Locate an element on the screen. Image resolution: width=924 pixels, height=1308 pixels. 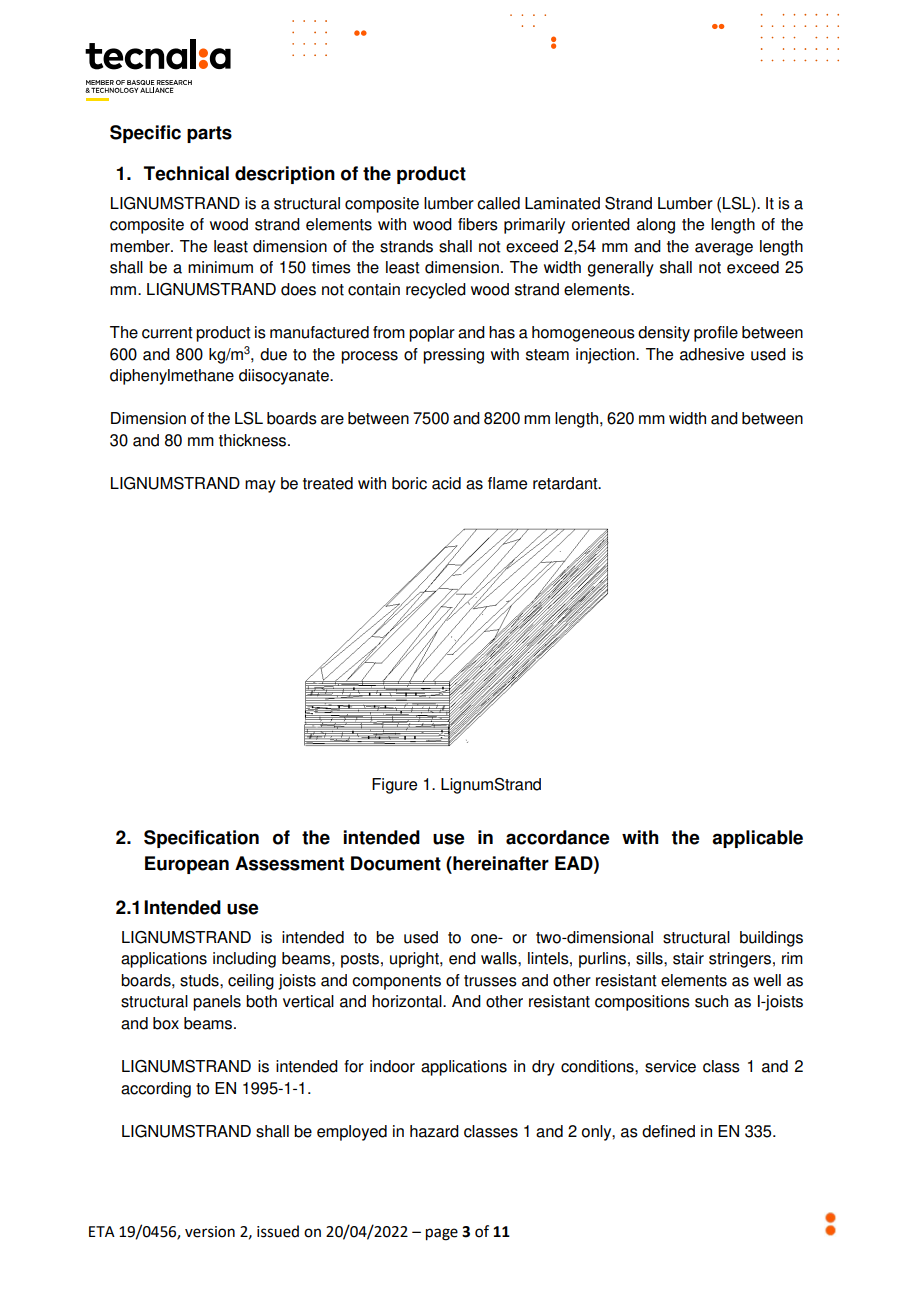
defined is located at coordinates (668, 1131).
